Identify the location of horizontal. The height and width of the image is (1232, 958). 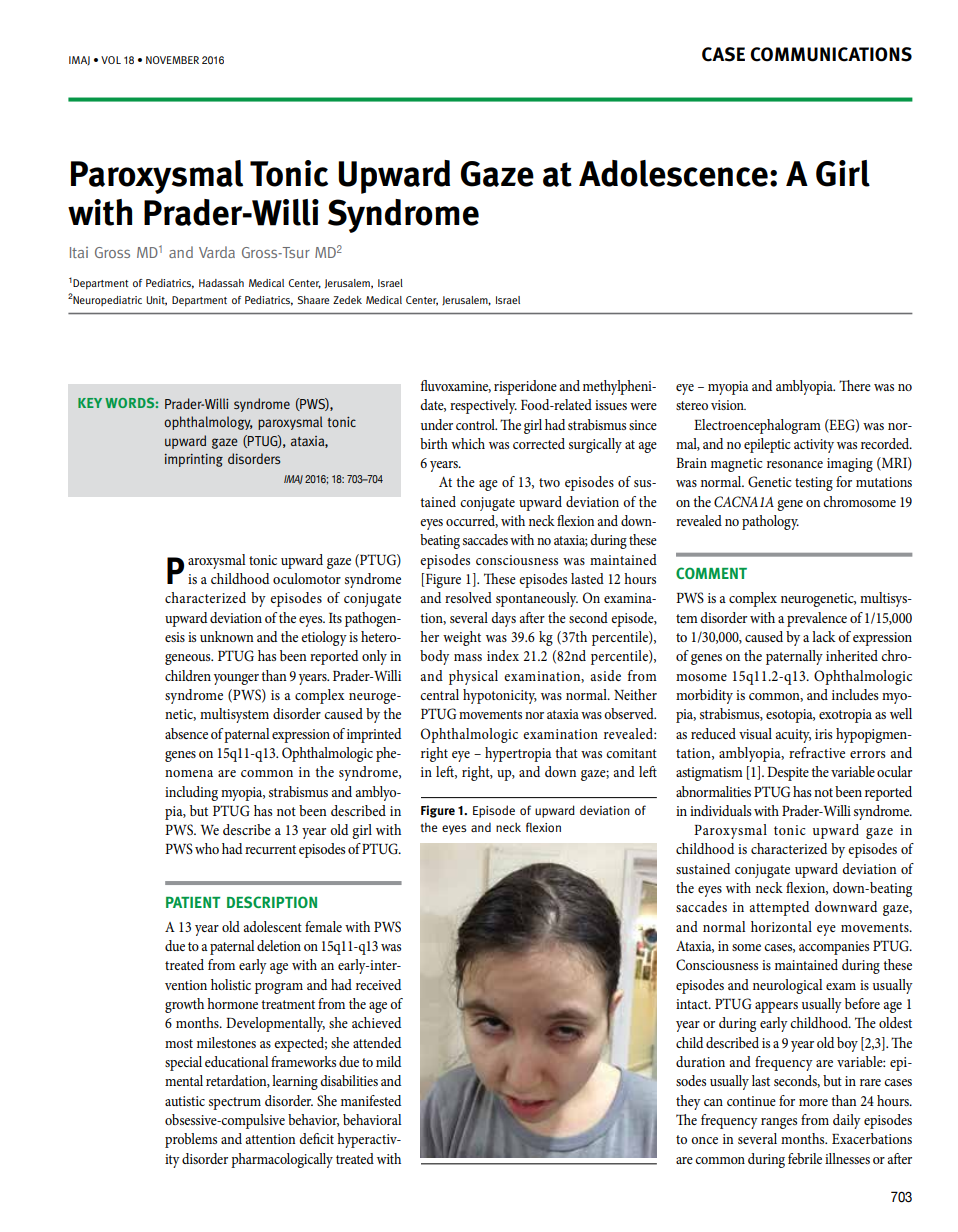
(781, 926).
